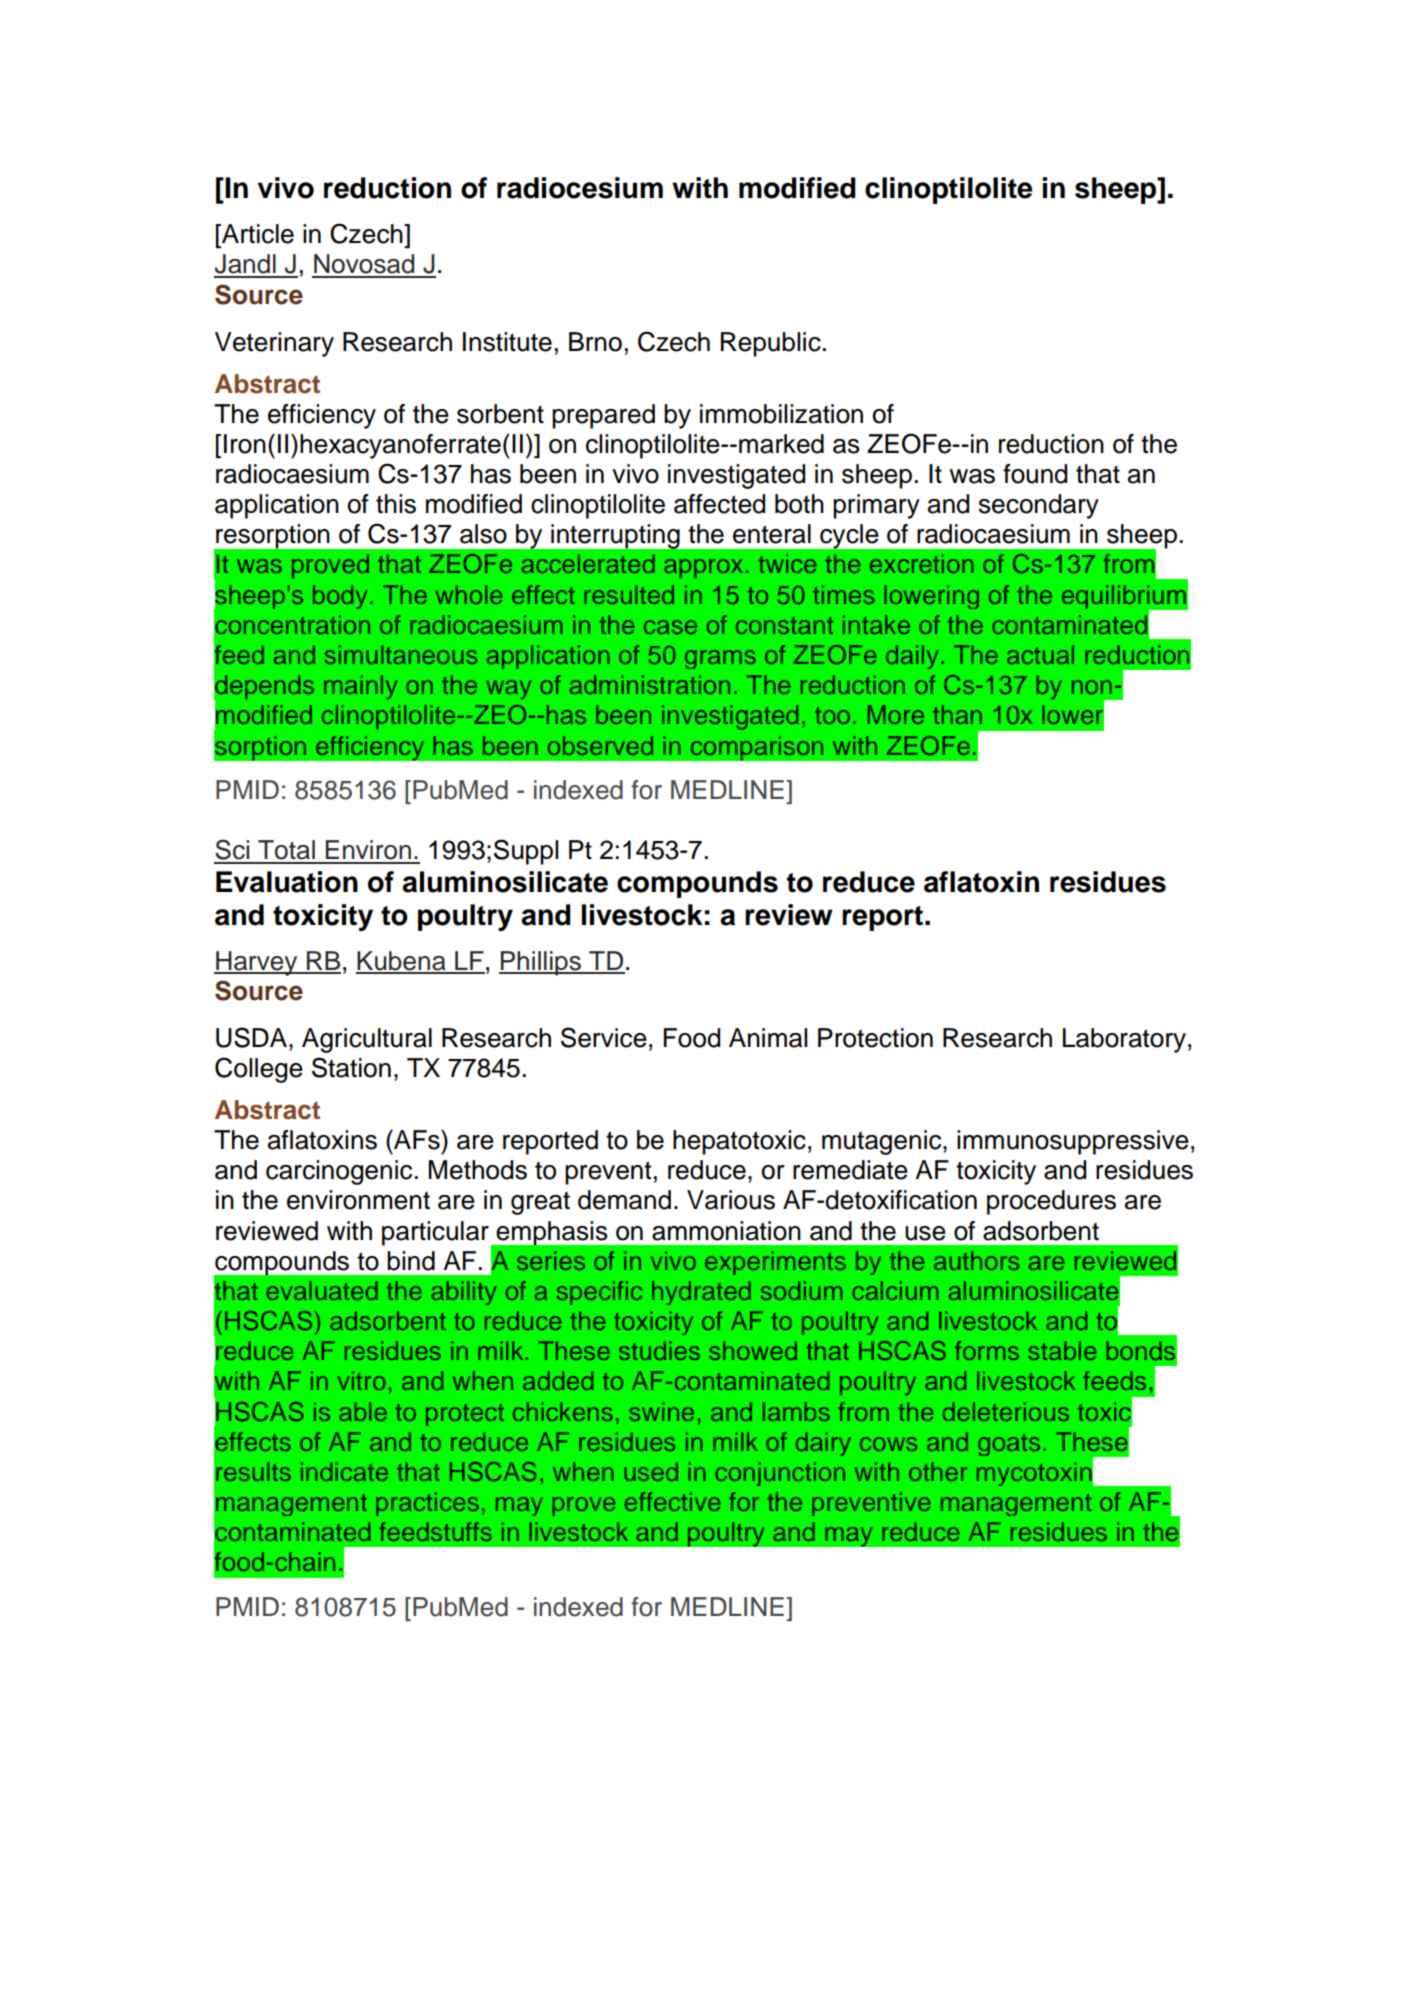 The image size is (1419, 2008). Describe the element at coordinates (1039, 506) in the screenshot. I see `secondary` at that location.
